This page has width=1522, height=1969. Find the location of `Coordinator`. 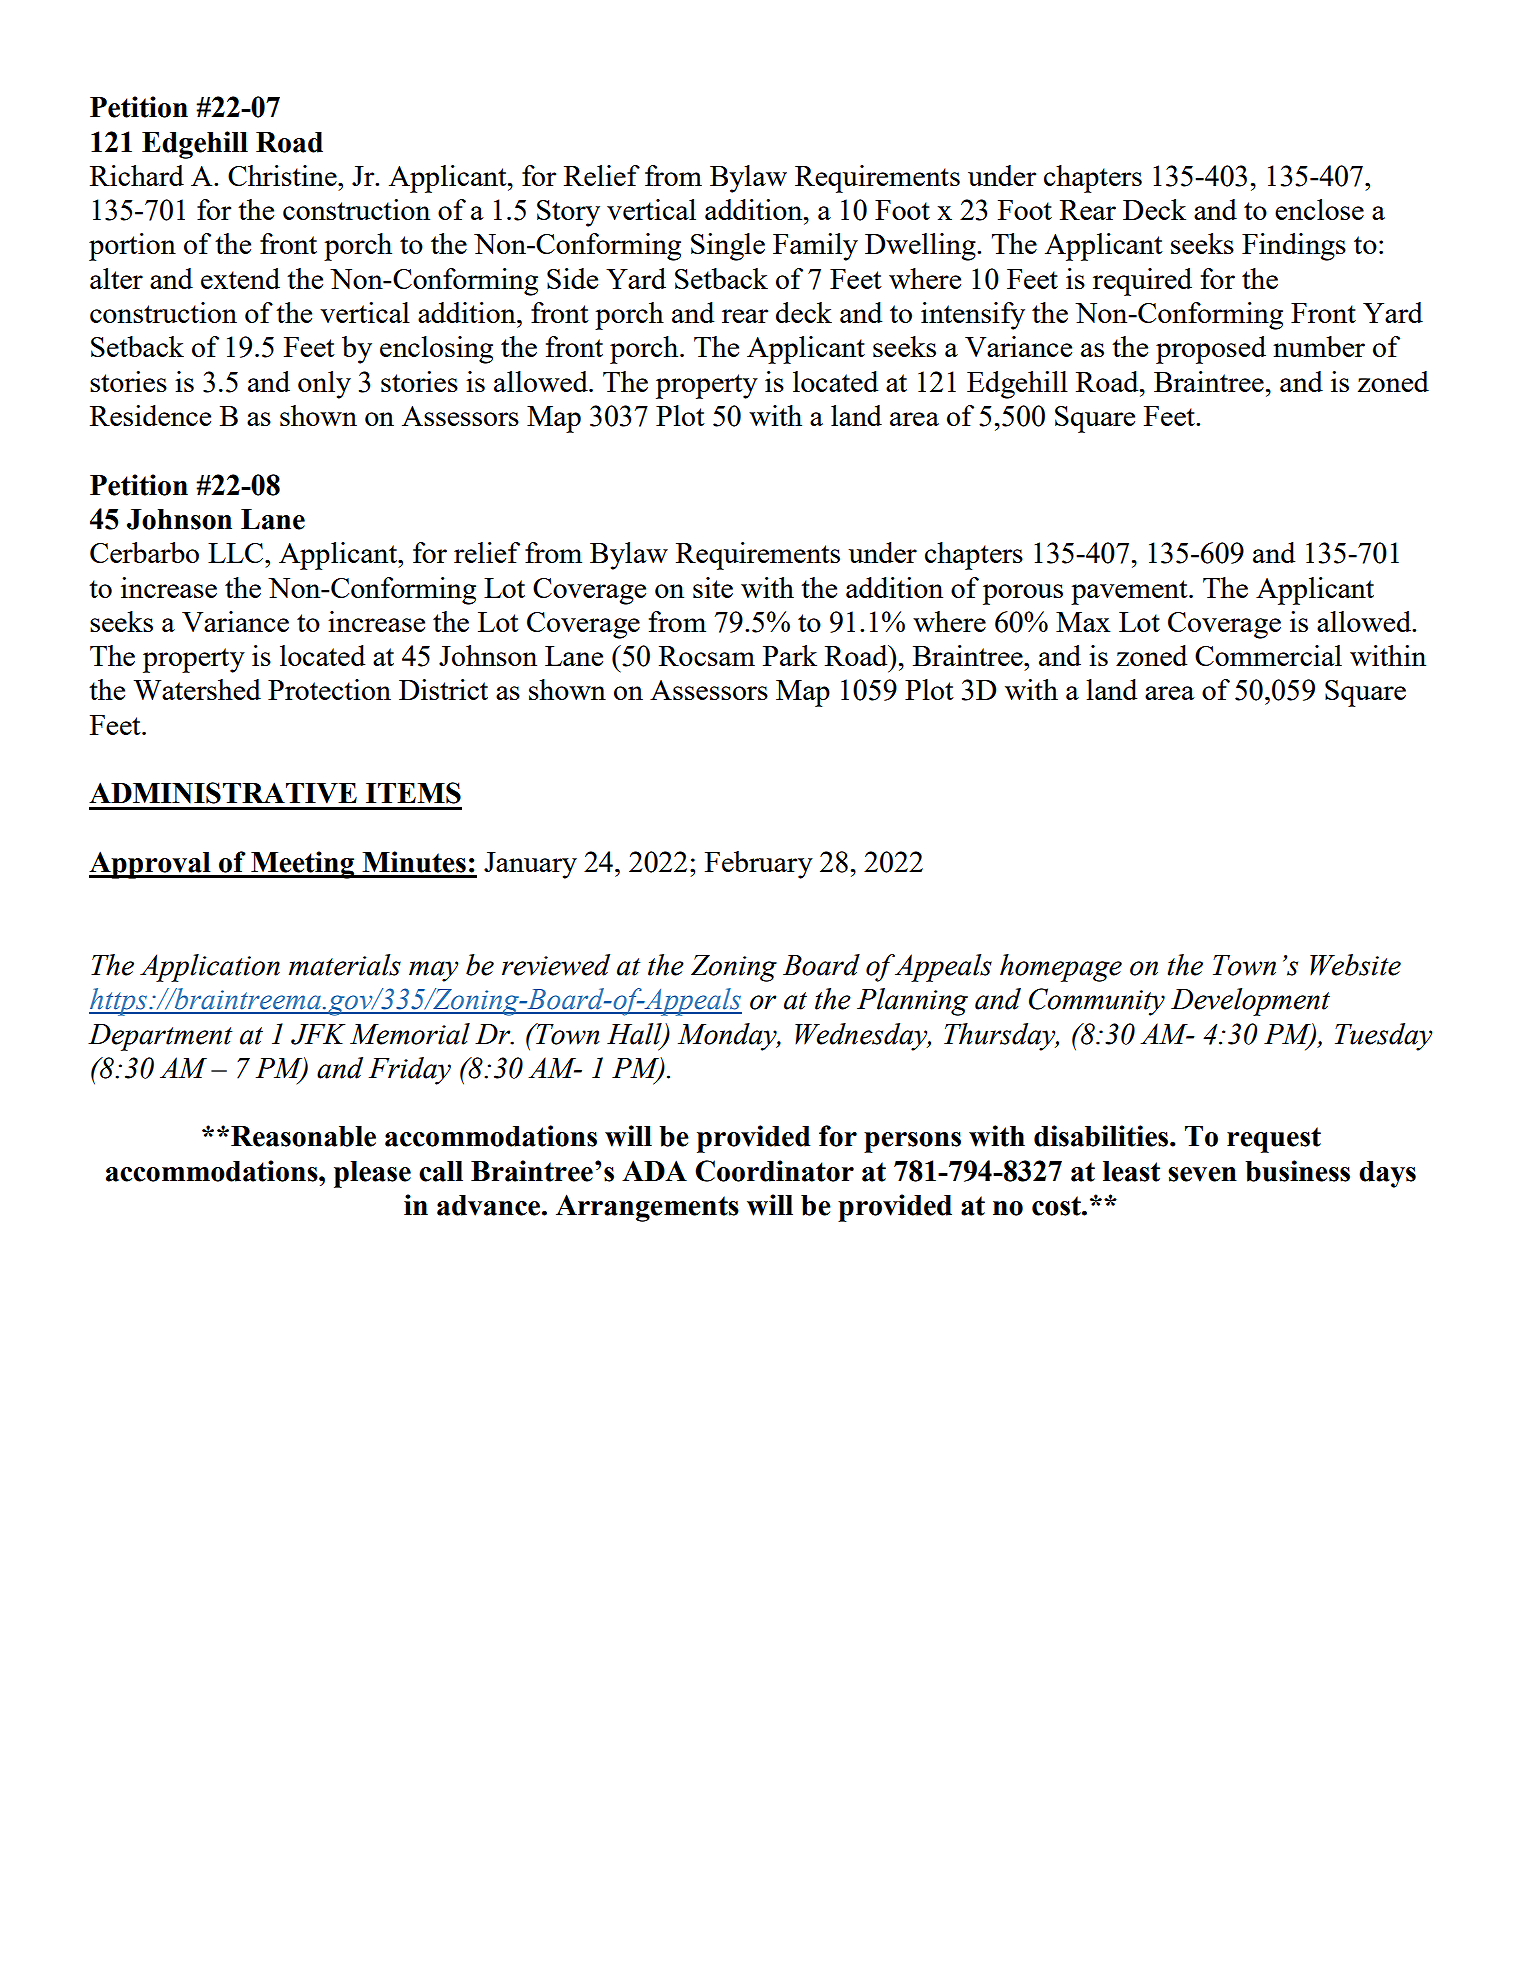

Coordinator is located at coordinates (774, 1171).
